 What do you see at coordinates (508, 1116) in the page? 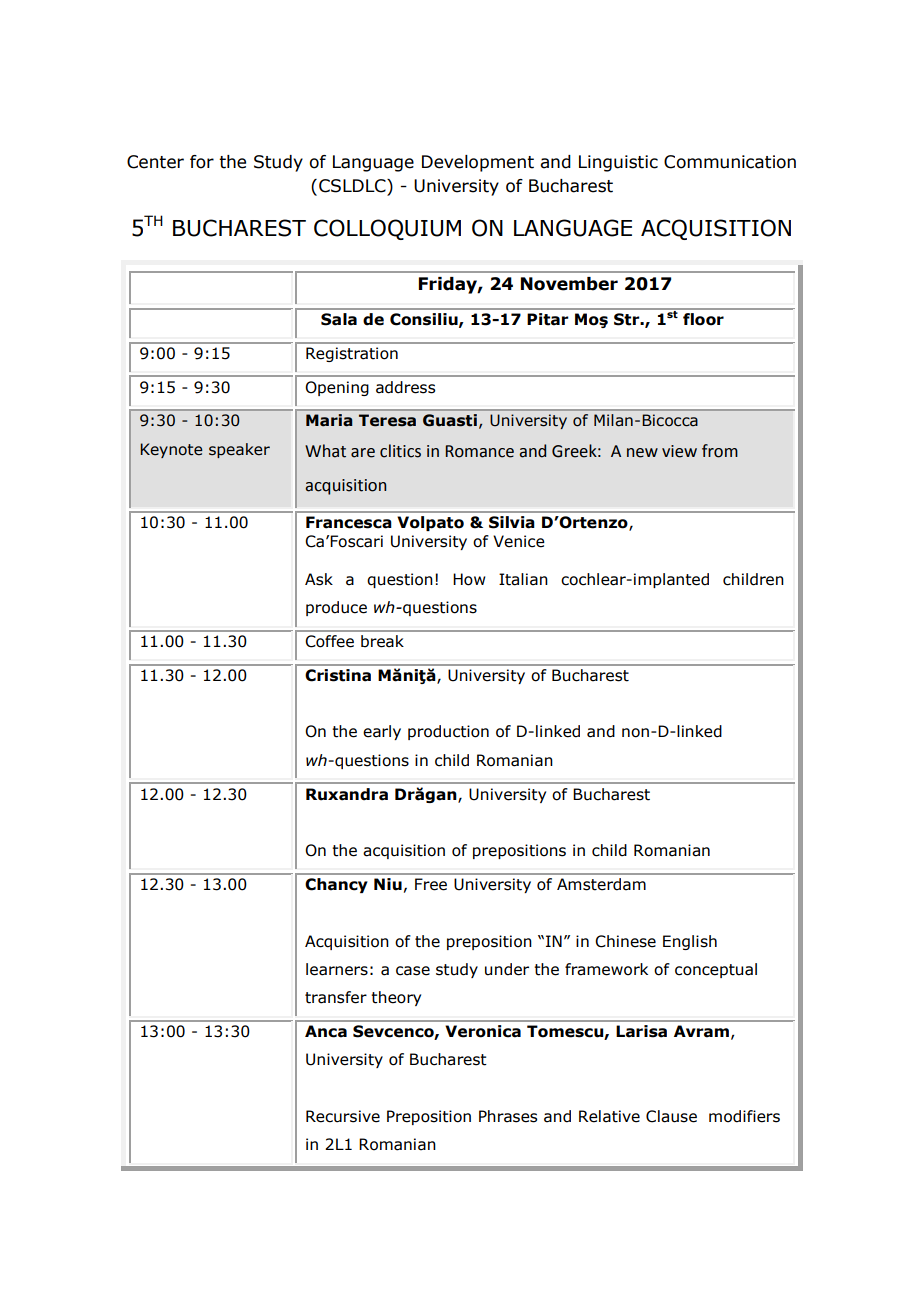
I see `Phrases` at bounding box center [508, 1116].
